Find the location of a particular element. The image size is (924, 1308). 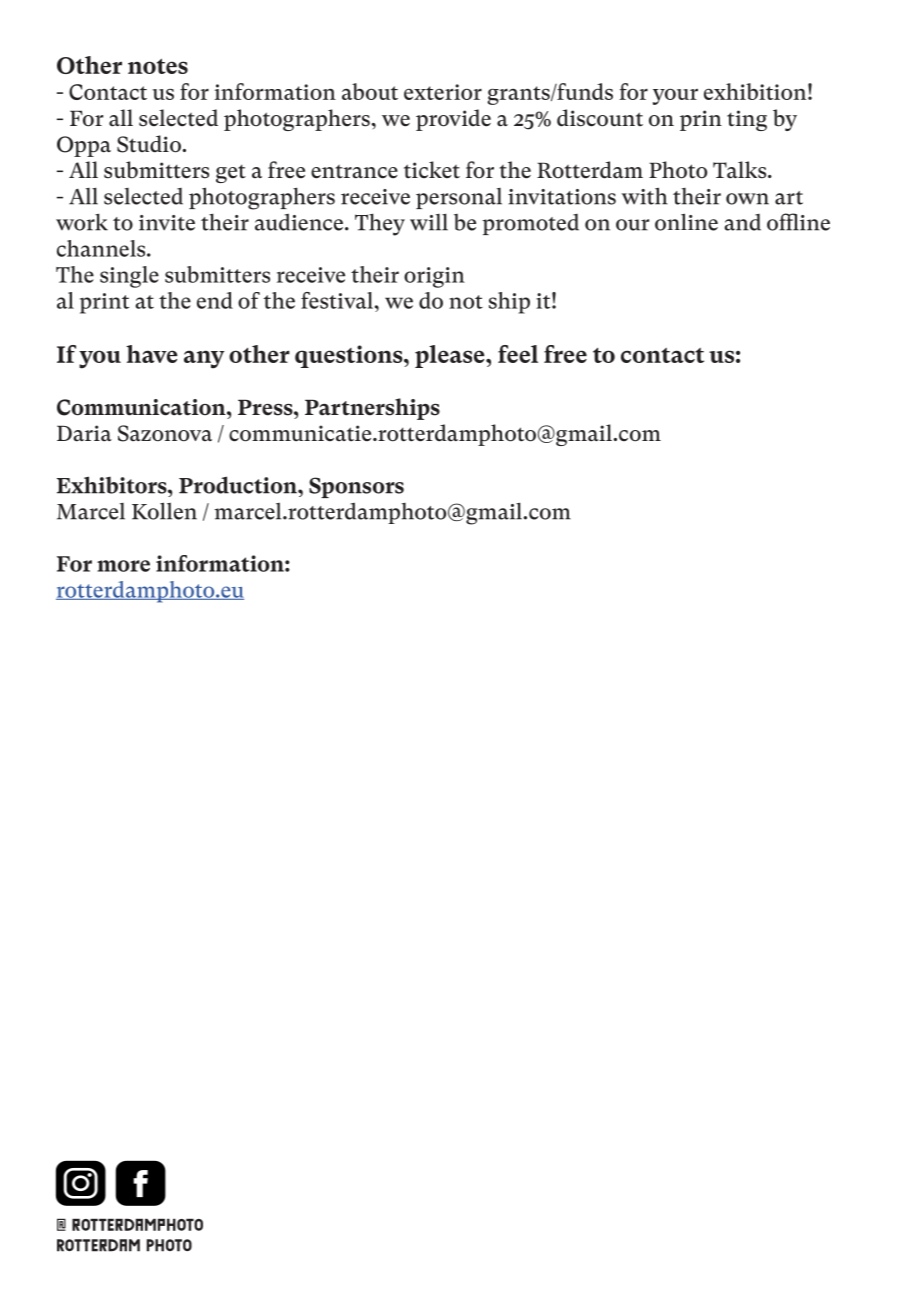

more is located at coordinates (123, 566).
